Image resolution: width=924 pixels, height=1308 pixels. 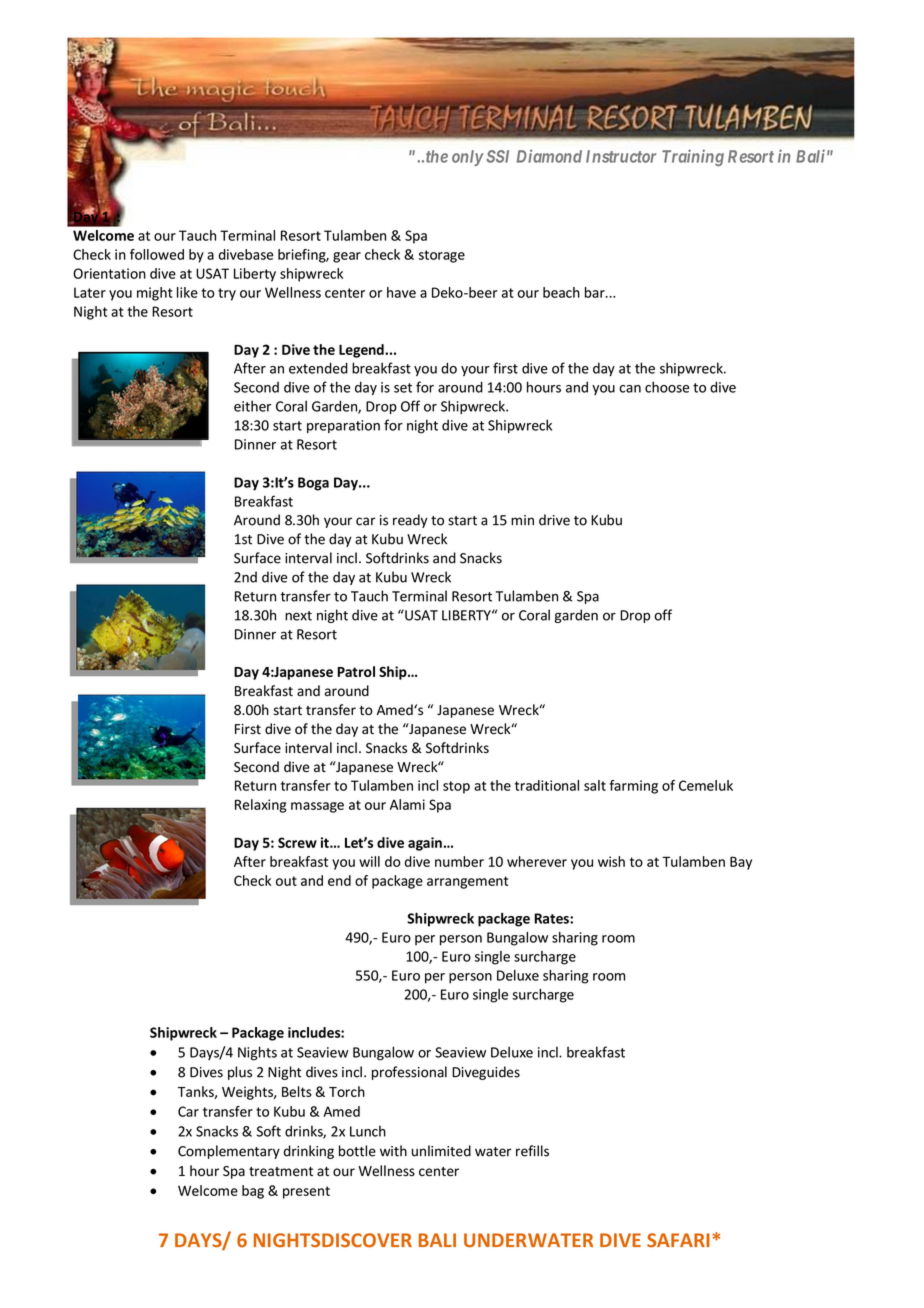 What do you see at coordinates (356, 671) in the image?
I see `Patrol` at bounding box center [356, 671].
